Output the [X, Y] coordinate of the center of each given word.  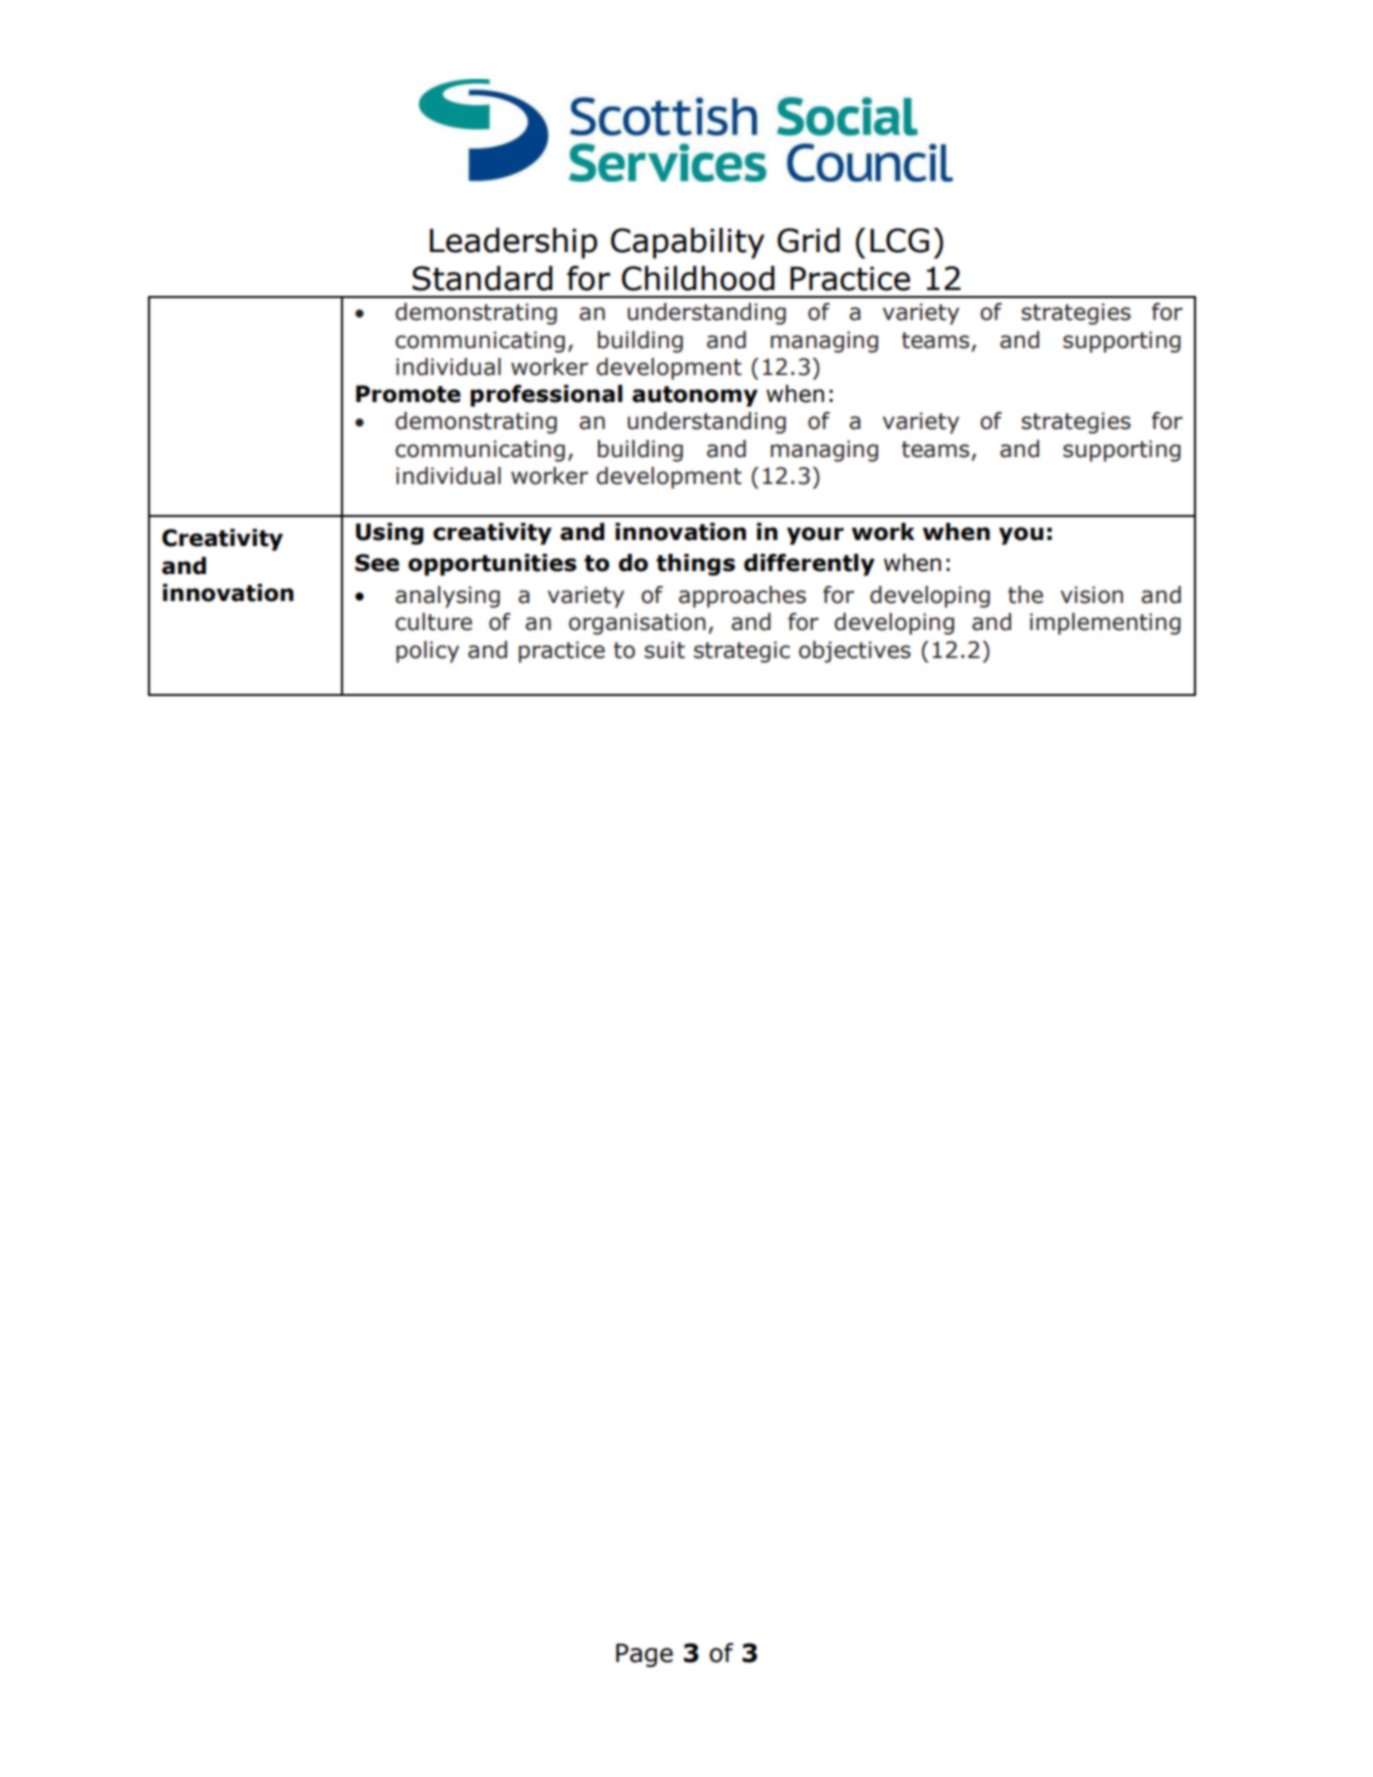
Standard [482, 278]
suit [664, 650]
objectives [855, 652]
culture [433, 622]
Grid [808, 240]
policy [427, 652]
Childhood [698, 278]
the [1025, 595]
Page [644, 1655]
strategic [742, 652]
